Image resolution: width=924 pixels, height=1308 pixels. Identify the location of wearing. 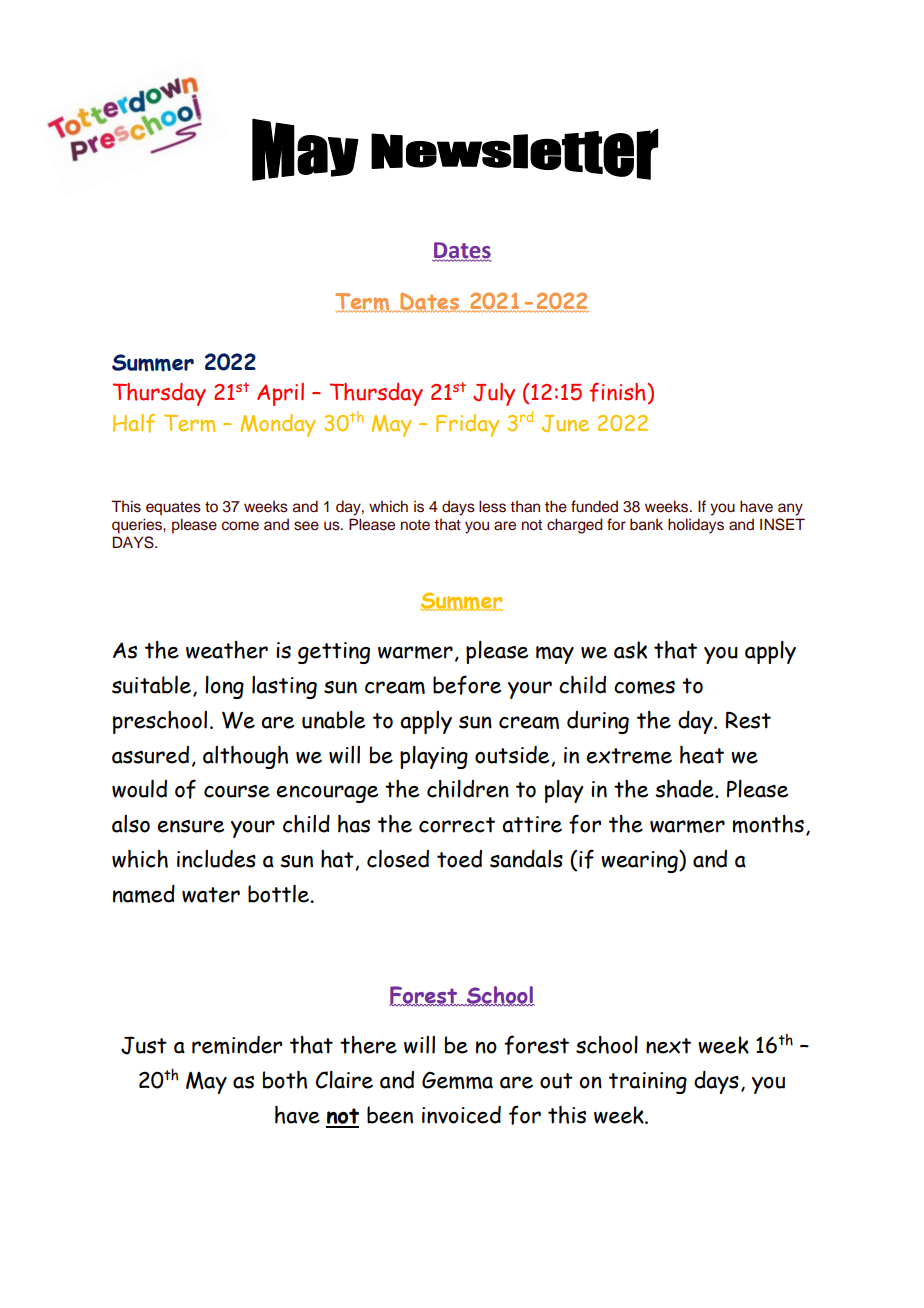
(640, 861).
